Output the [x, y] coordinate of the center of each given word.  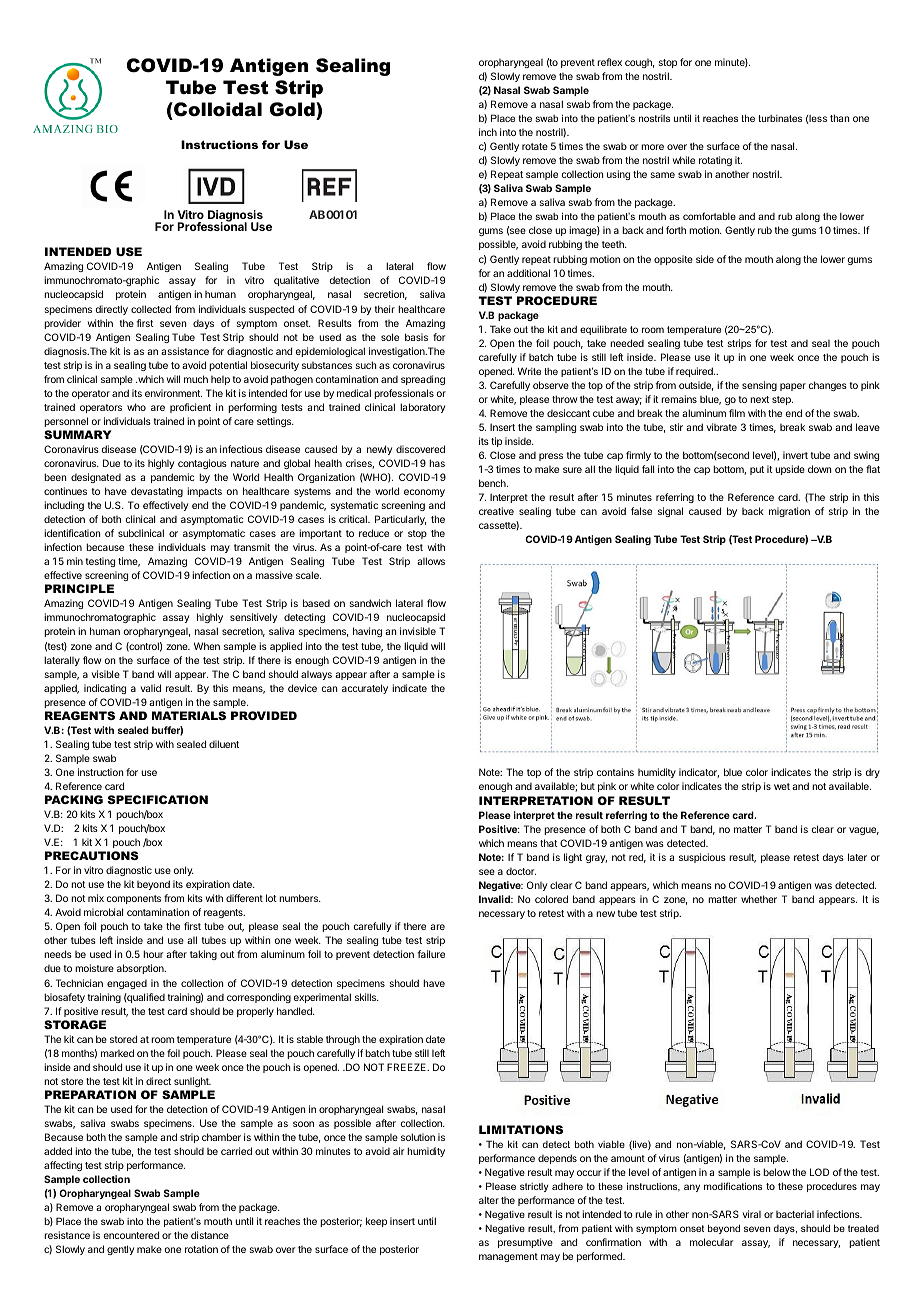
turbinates [780, 118]
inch [488, 132]
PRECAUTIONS [92, 855]
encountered [131, 1235]
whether [759, 899]
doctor [521, 871]
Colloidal [217, 109]
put [757, 470]
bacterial [795, 1214]
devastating [157, 492]
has [437, 463]
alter [489, 1200]
